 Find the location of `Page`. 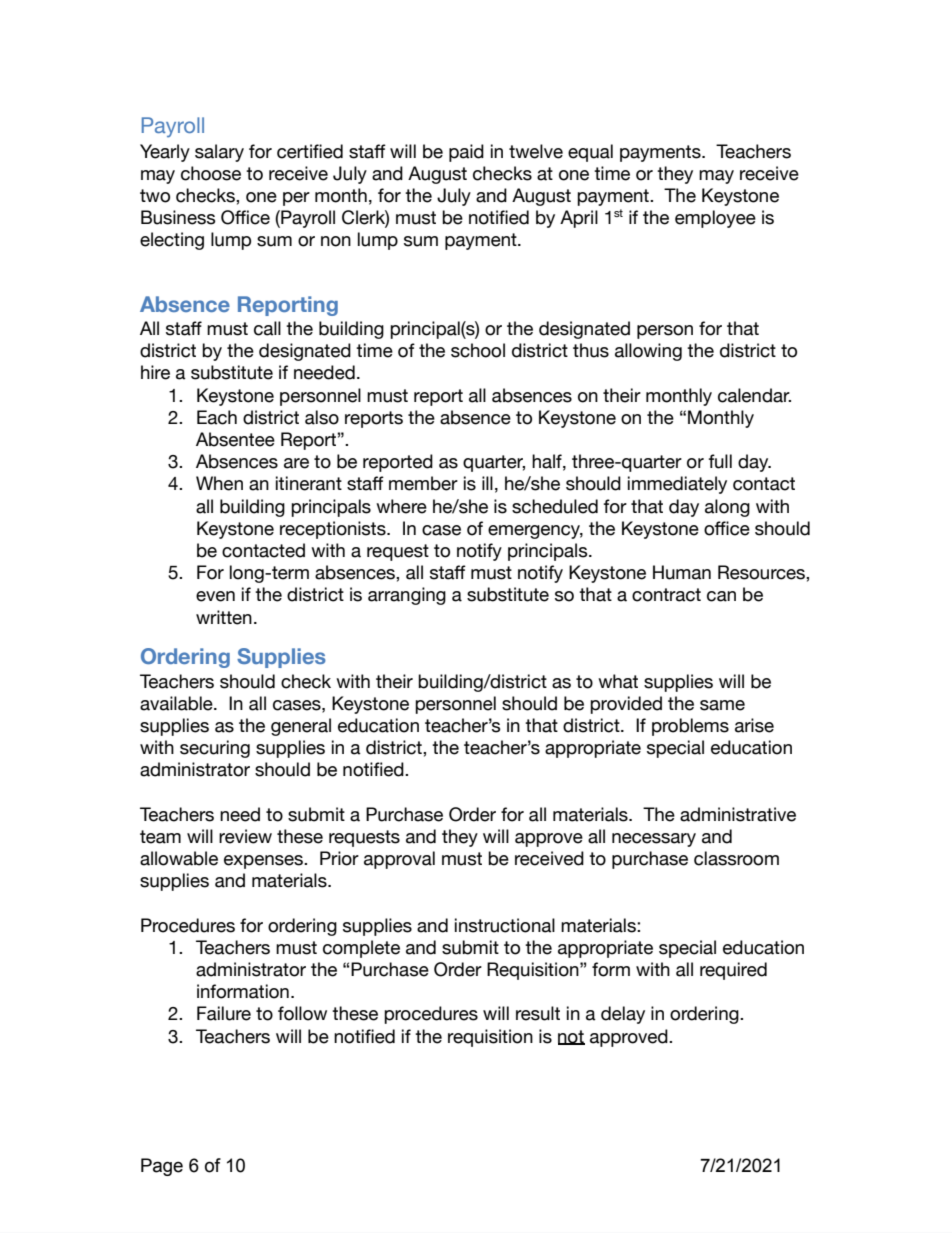

Page is located at coordinates (162, 1167).
